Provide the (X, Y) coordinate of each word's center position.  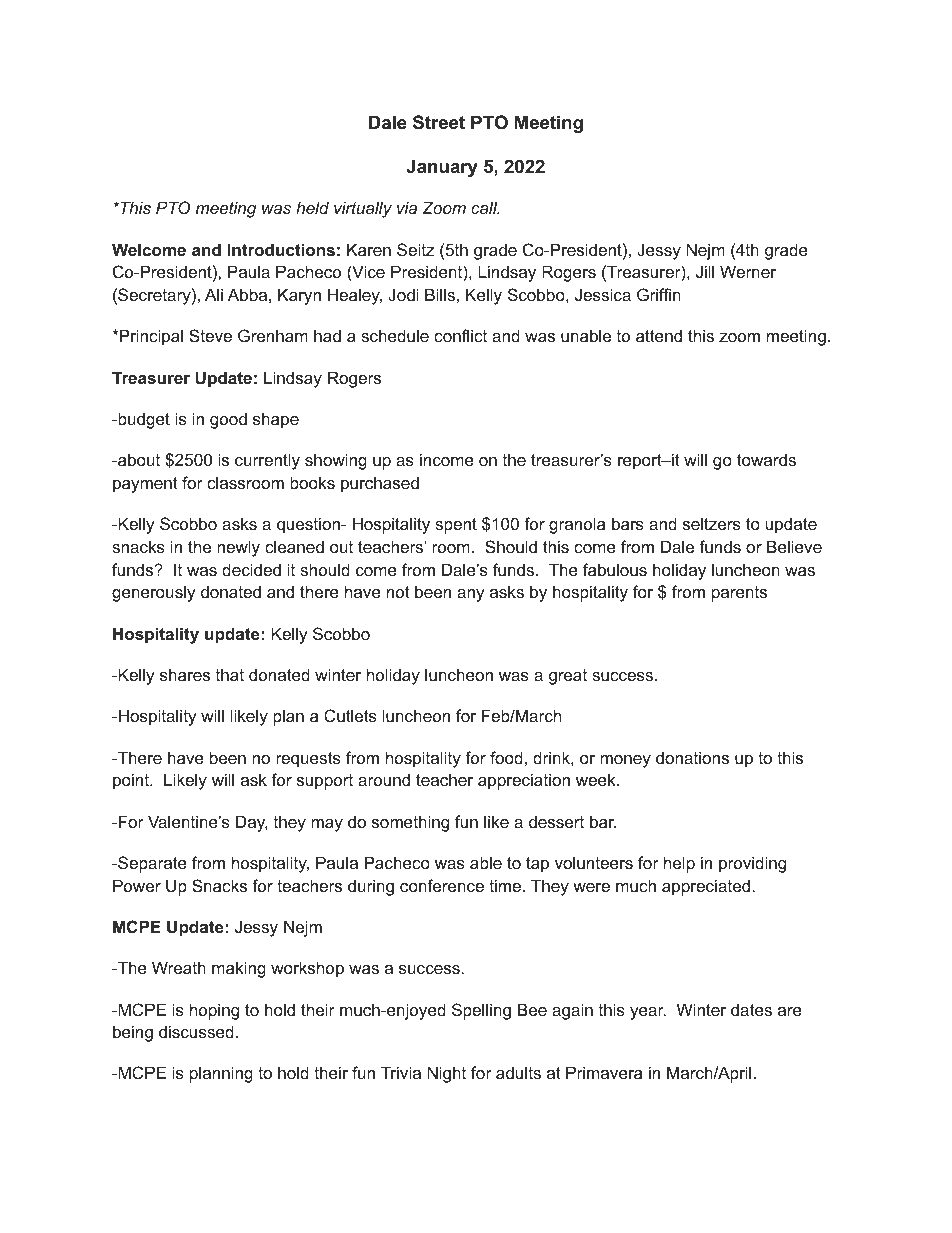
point (132, 781)
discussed (196, 1031)
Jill (705, 271)
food (506, 757)
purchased (380, 484)
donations (692, 757)
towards (766, 459)
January (442, 168)
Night (447, 1074)
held (312, 207)
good (228, 420)
